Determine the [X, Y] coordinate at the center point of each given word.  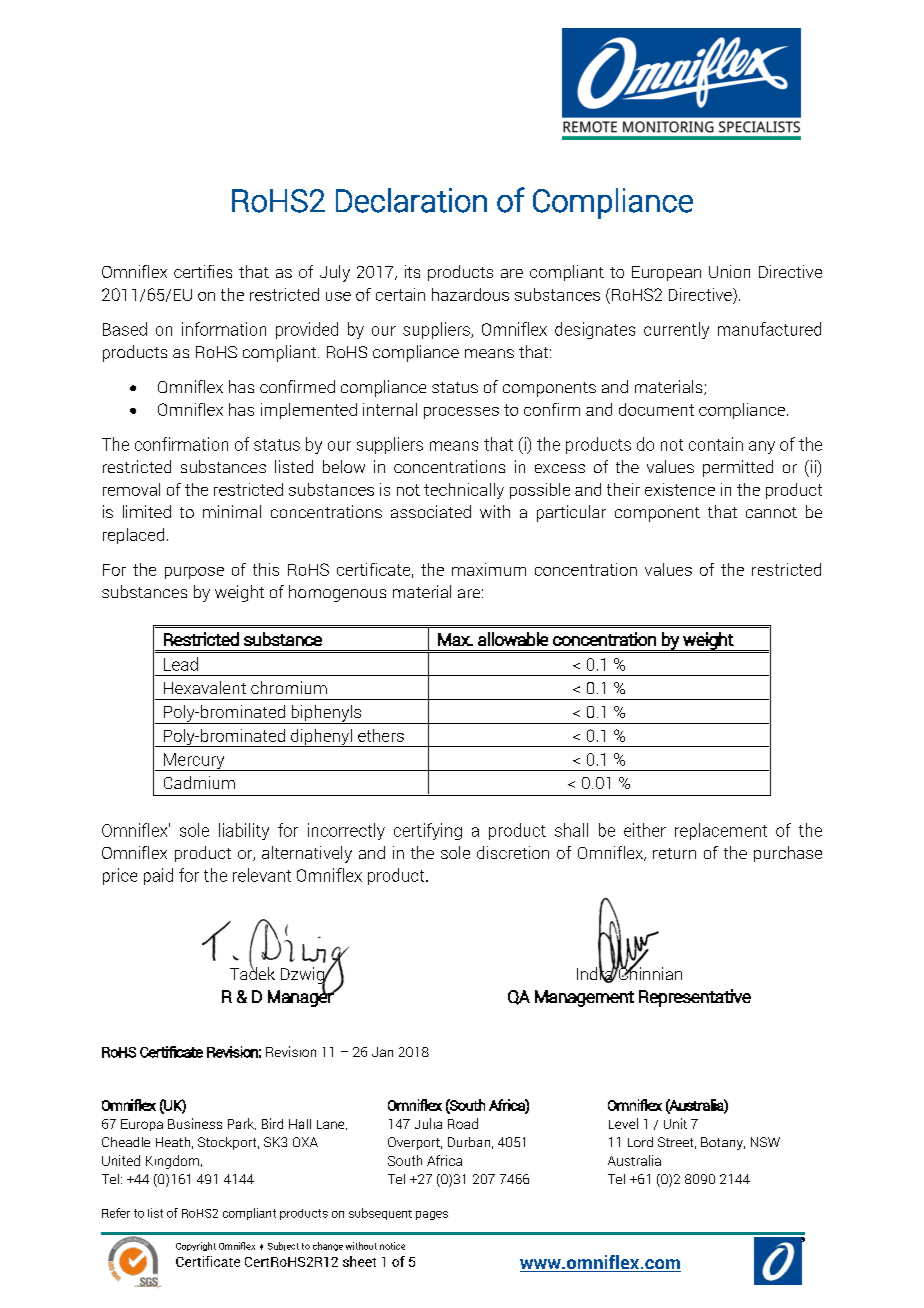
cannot [771, 512]
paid [158, 876]
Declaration [411, 200]
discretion [513, 852]
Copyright [196, 1246]
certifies [203, 271]
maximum [489, 569]
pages [432, 1215]
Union [729, 271]
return [674, 853]
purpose [194, 573]
